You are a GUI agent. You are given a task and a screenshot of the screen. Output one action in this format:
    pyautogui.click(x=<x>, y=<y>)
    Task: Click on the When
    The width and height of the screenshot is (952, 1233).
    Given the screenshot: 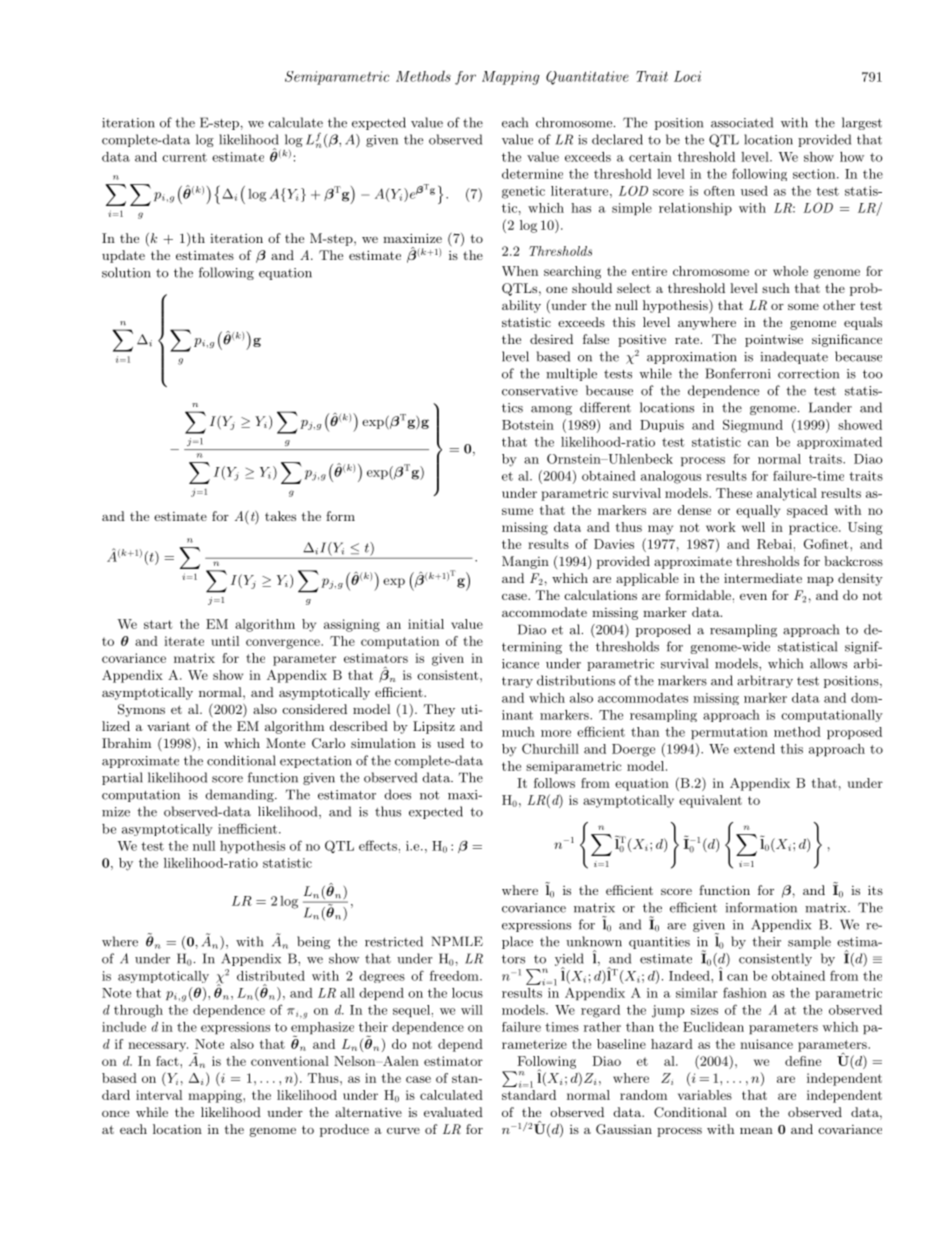 What is the action you would take?
    pyautogui.click(x=520, y=271)
